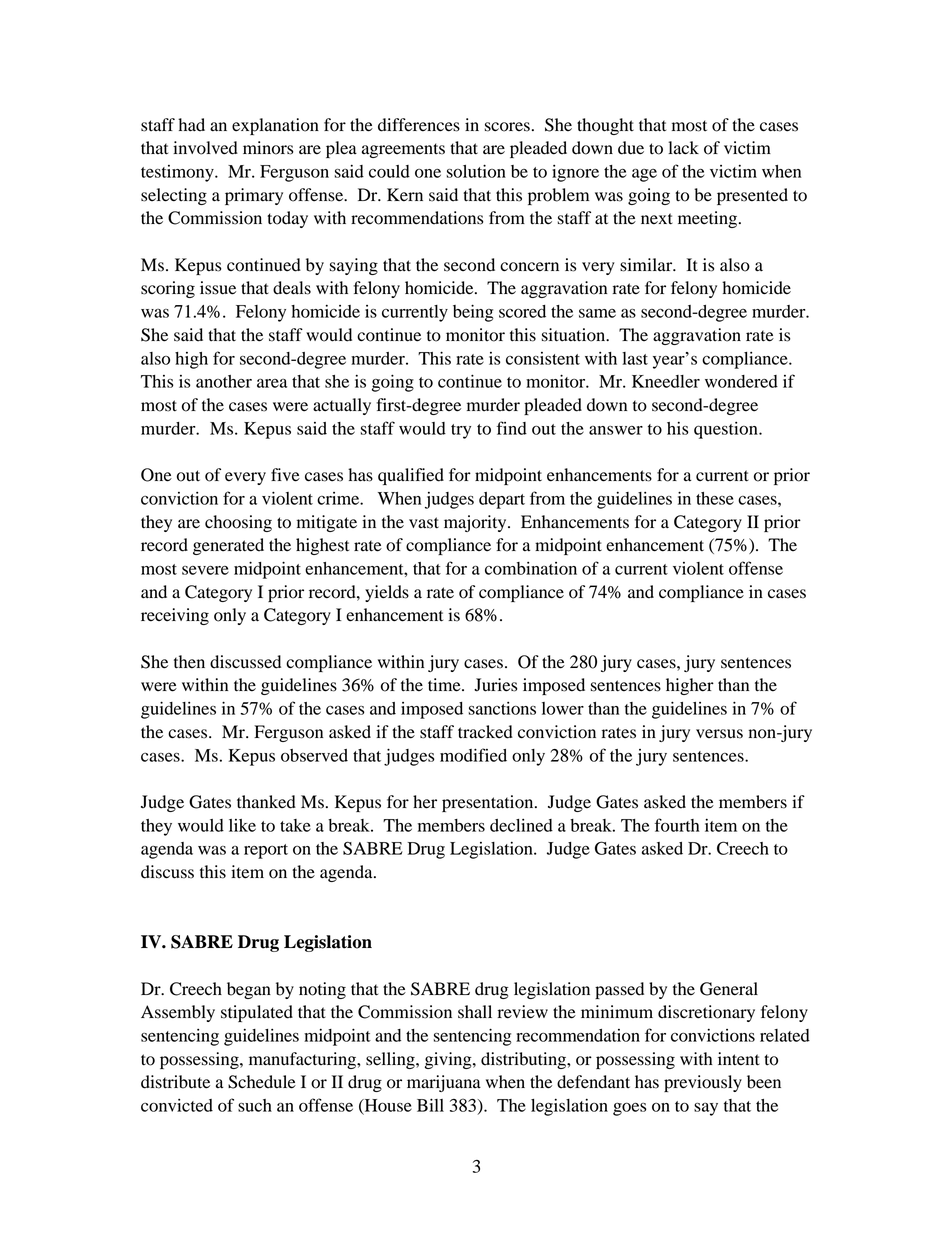 Image resolution: width=952 pixels, height=1233 pixels. Describe the element at coordinates (719, 734) in the document. I see `versus` at that location.
